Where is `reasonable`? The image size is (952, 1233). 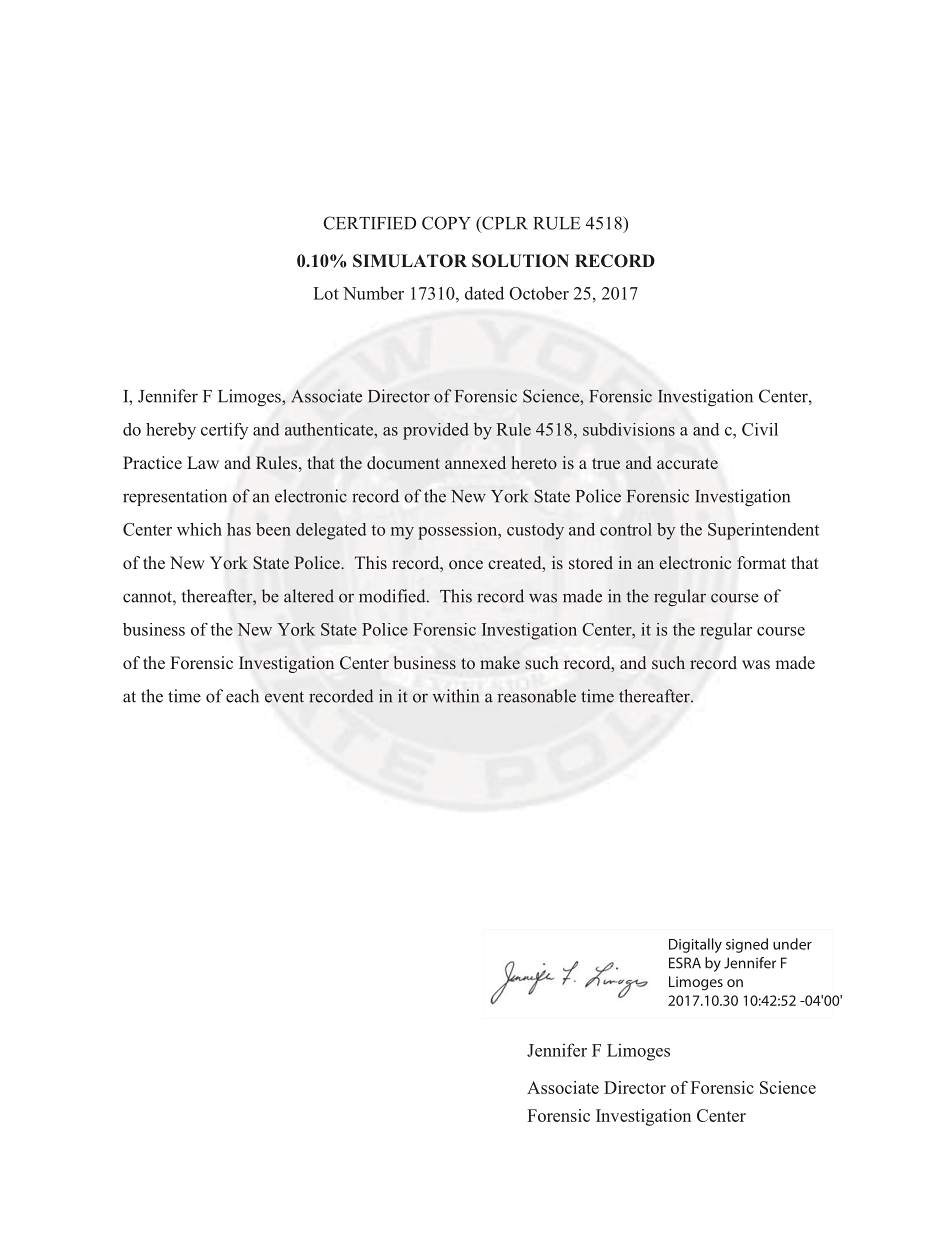 reasonable is located at coordinates (537, 696).
